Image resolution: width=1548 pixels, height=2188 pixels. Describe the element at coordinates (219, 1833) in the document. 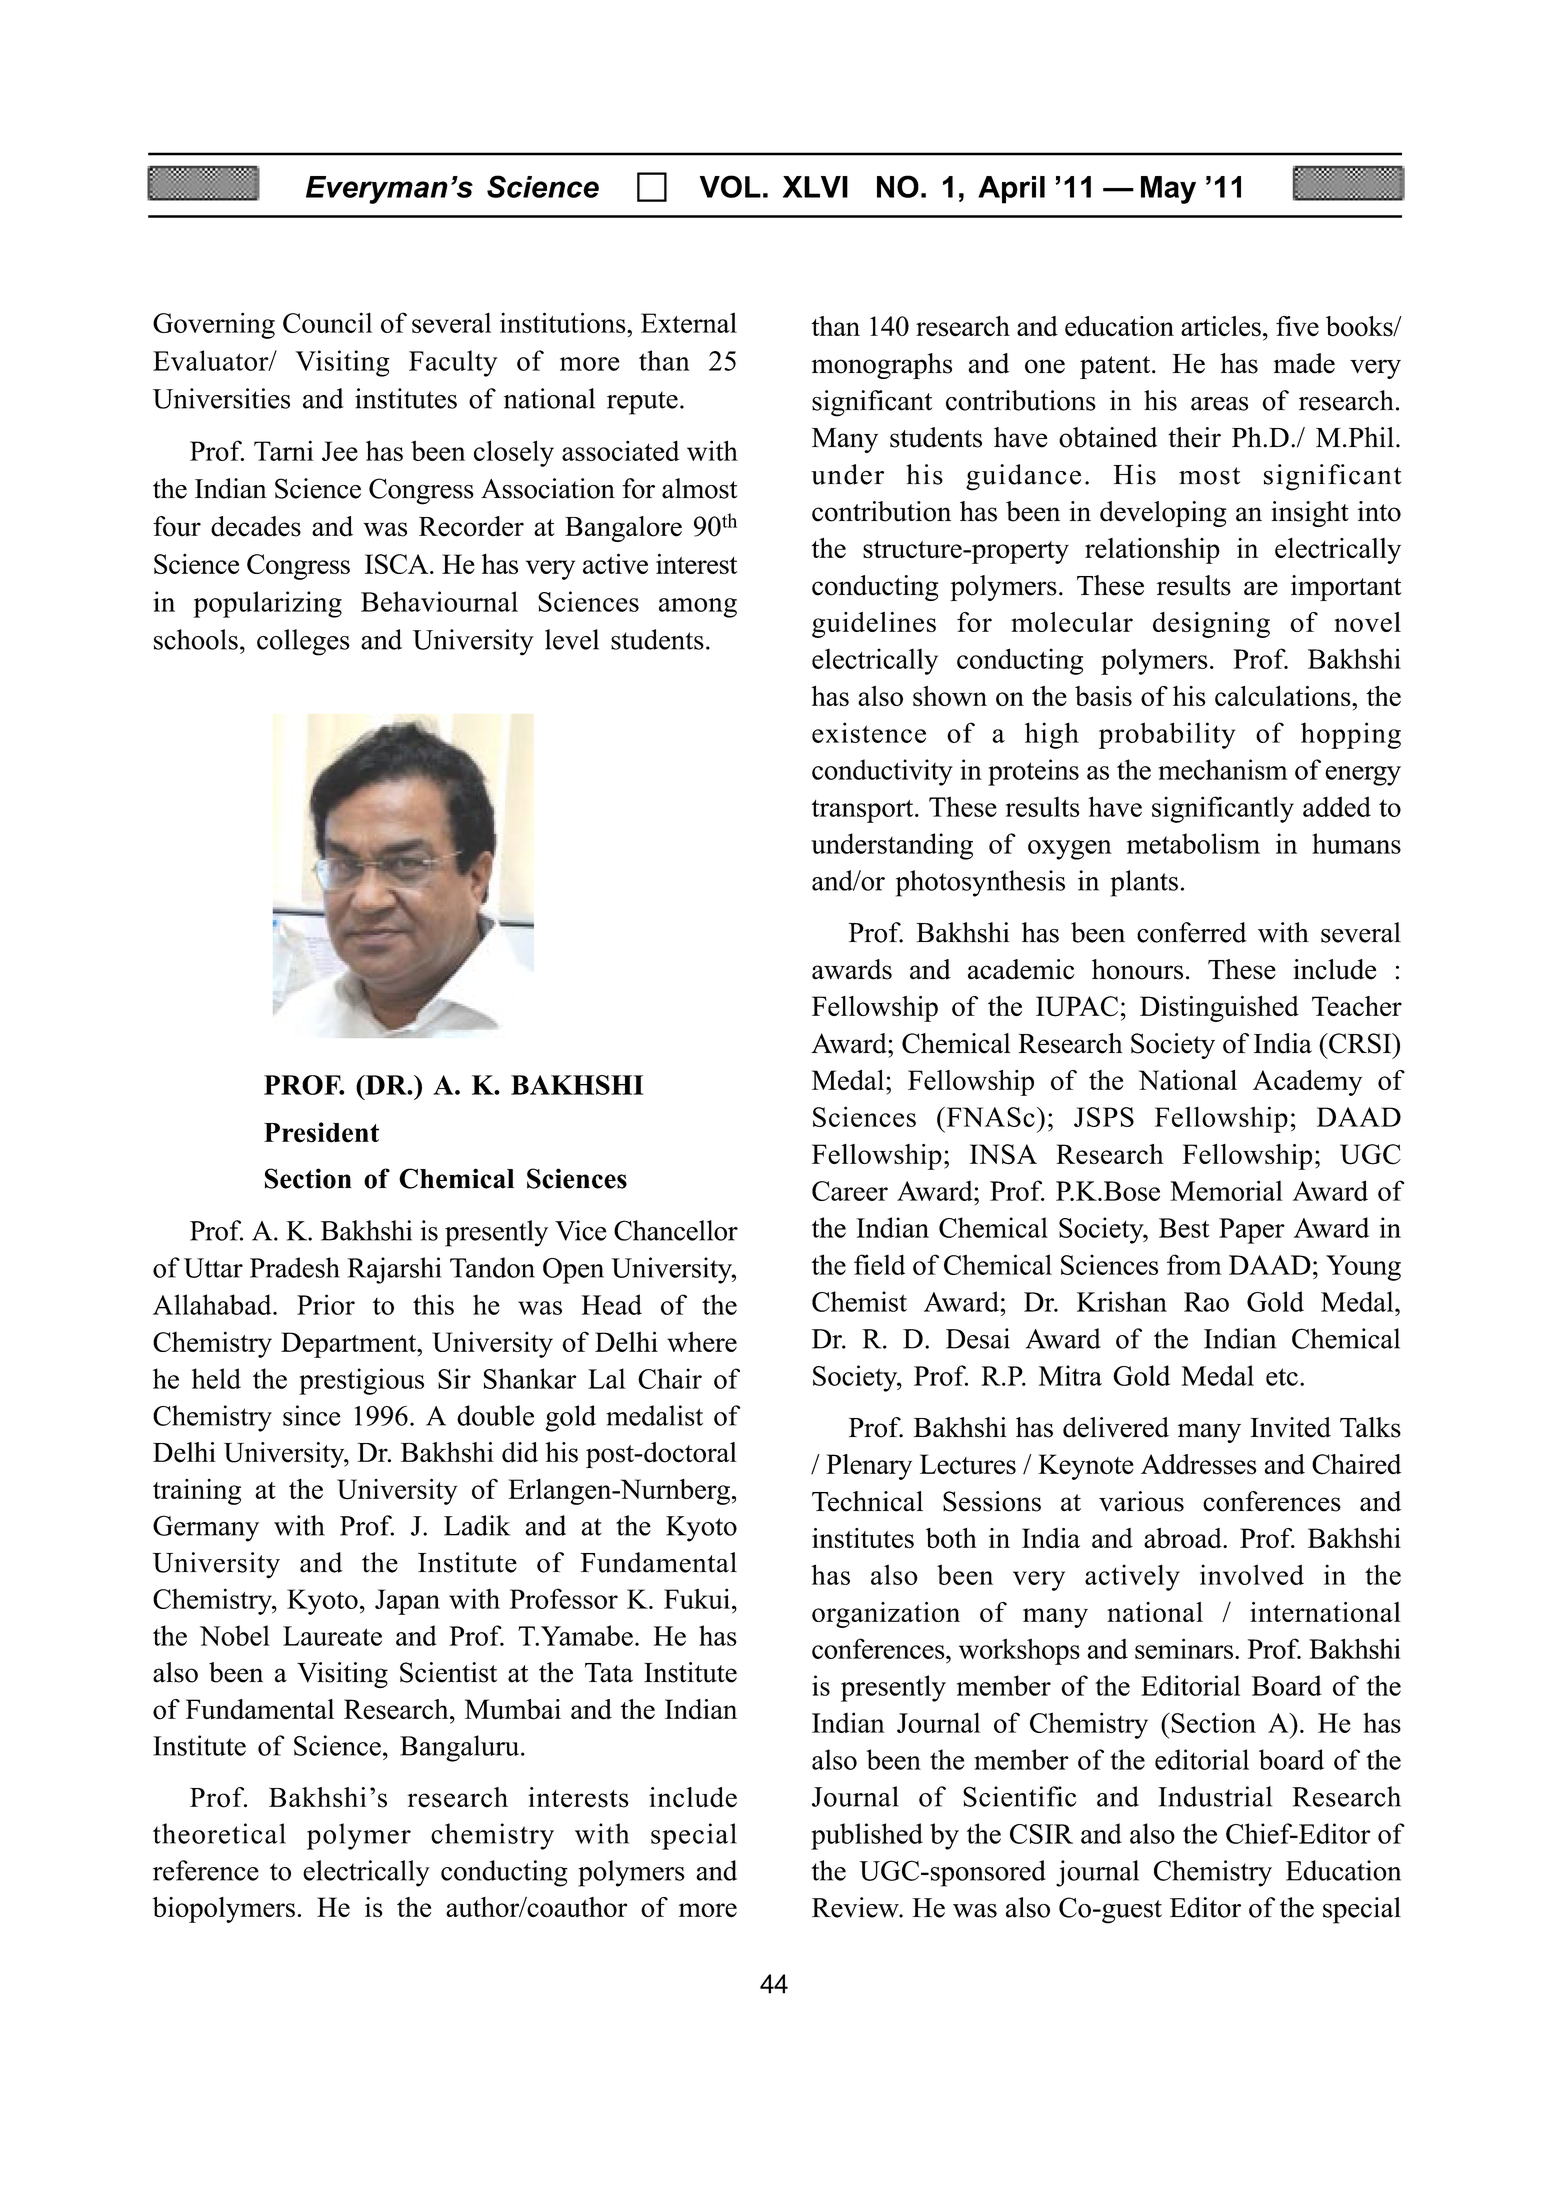

I see `theoretical` at that location.
